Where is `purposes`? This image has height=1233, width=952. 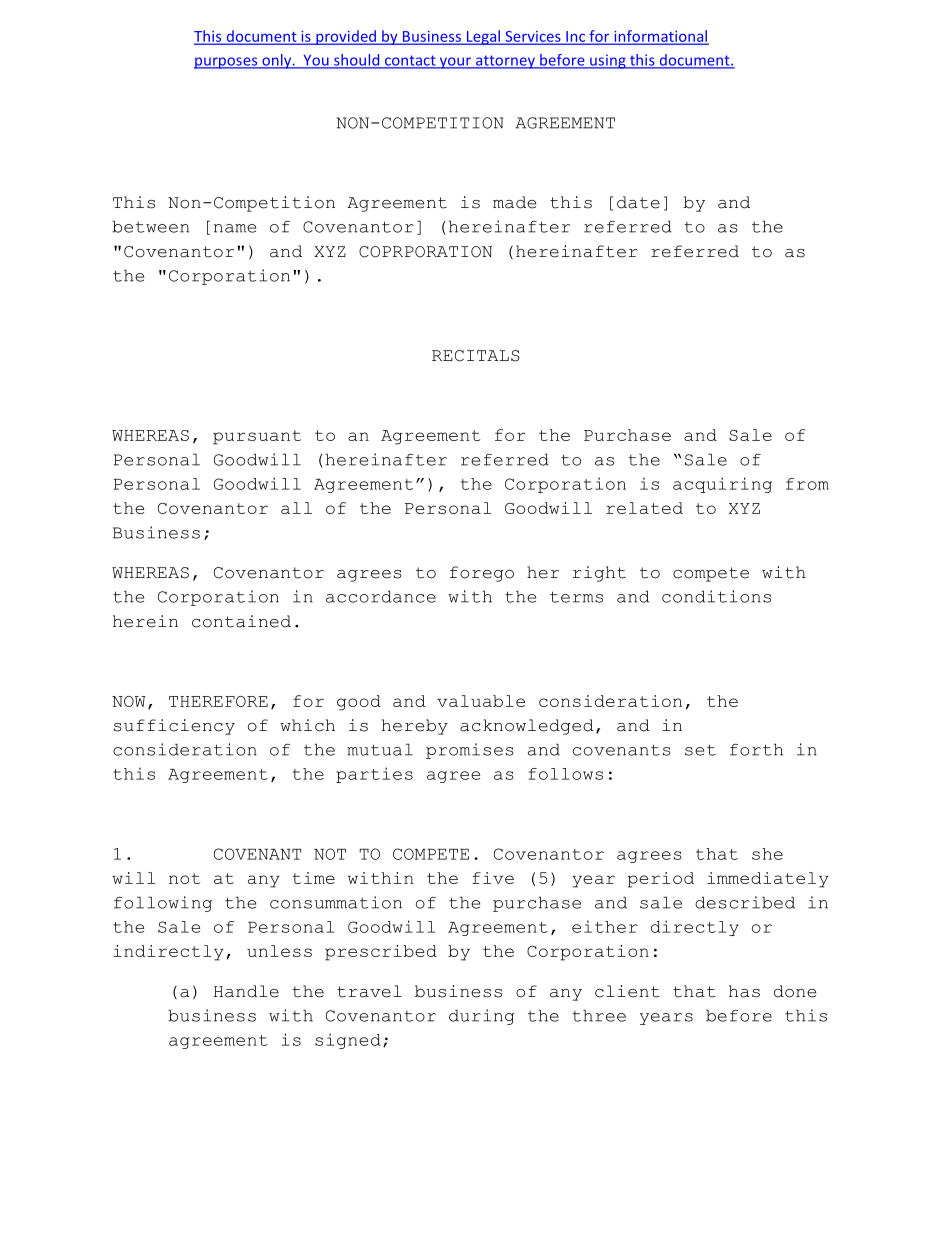
purposes is located at coordinates (227, 63).
